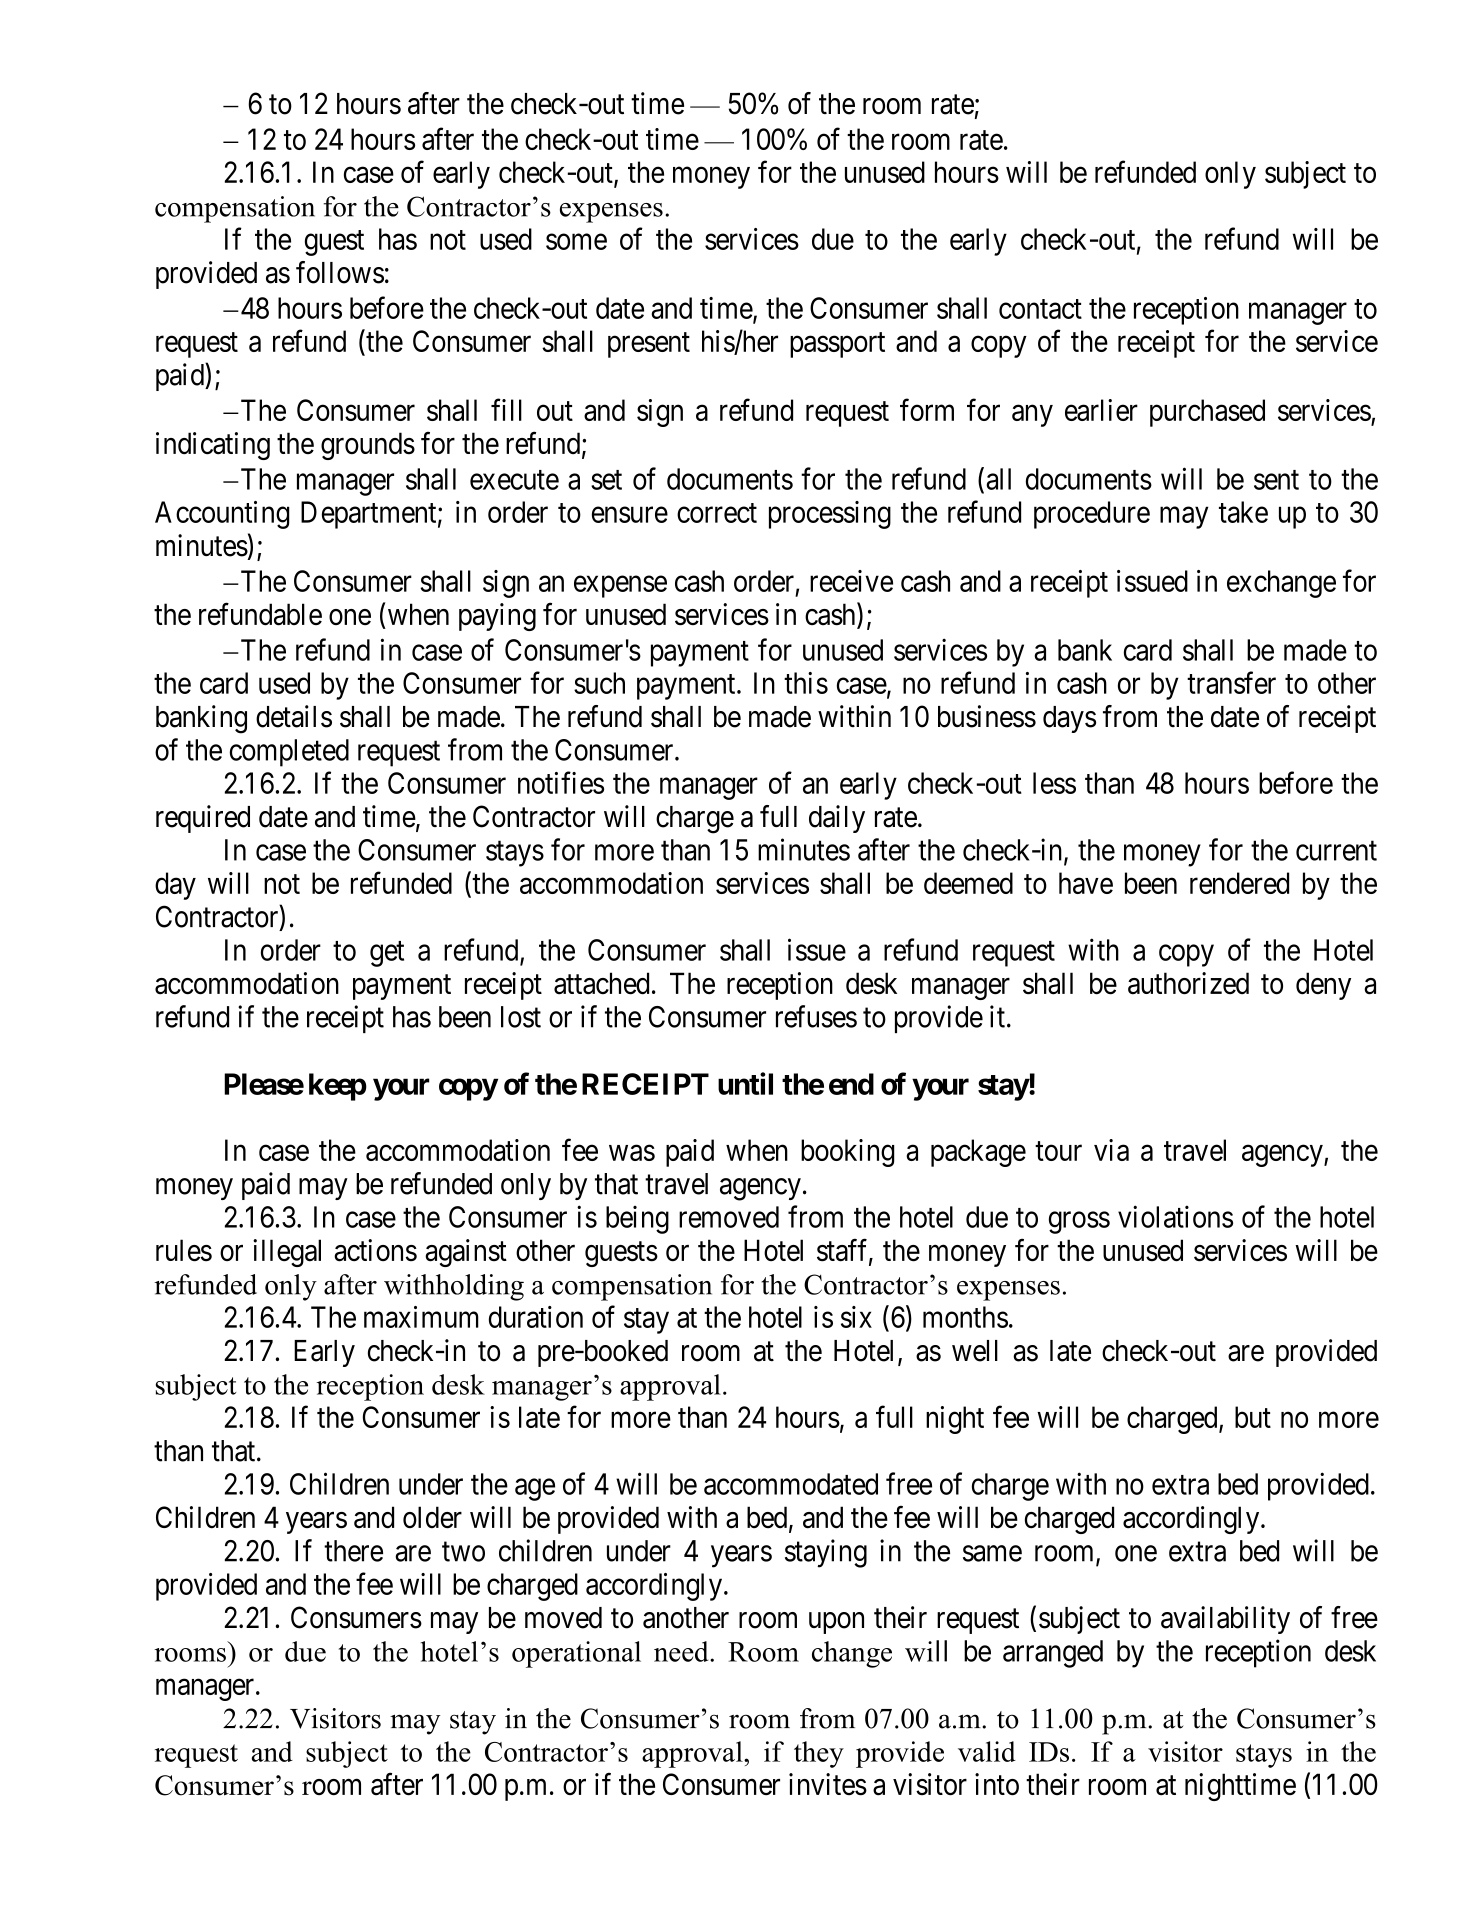 This screenshot has width=1480, height=1915. I want to click on contact, so click(1040, 309).
